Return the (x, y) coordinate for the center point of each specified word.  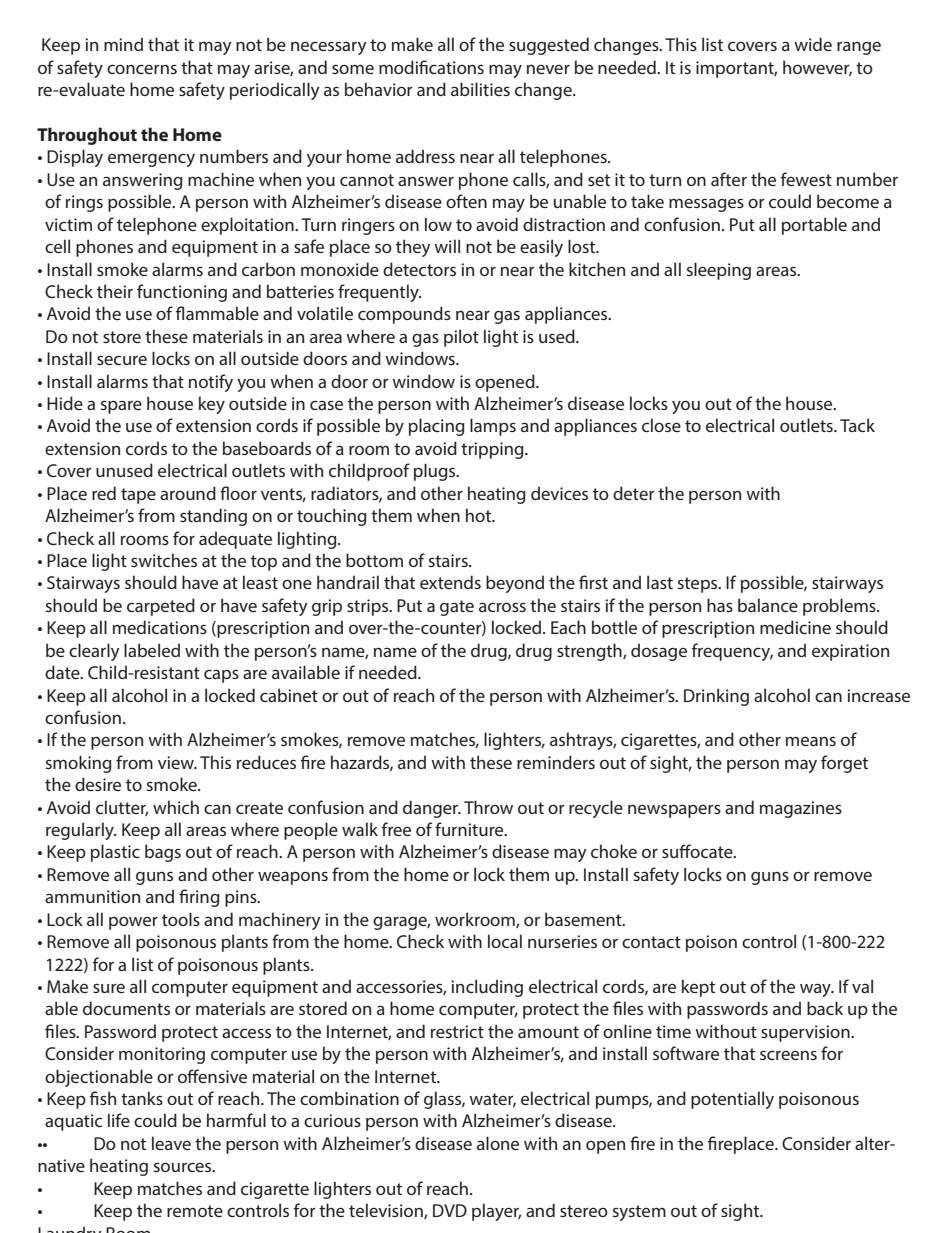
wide (813, 44)
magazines (801, 809)
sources (184, 1167)
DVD (450, 1210)
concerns (142, 69)
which (176, 807)
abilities (480, 89)
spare (121, 407)
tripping (493, 450)
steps (699, 585)
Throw (488, 807)
